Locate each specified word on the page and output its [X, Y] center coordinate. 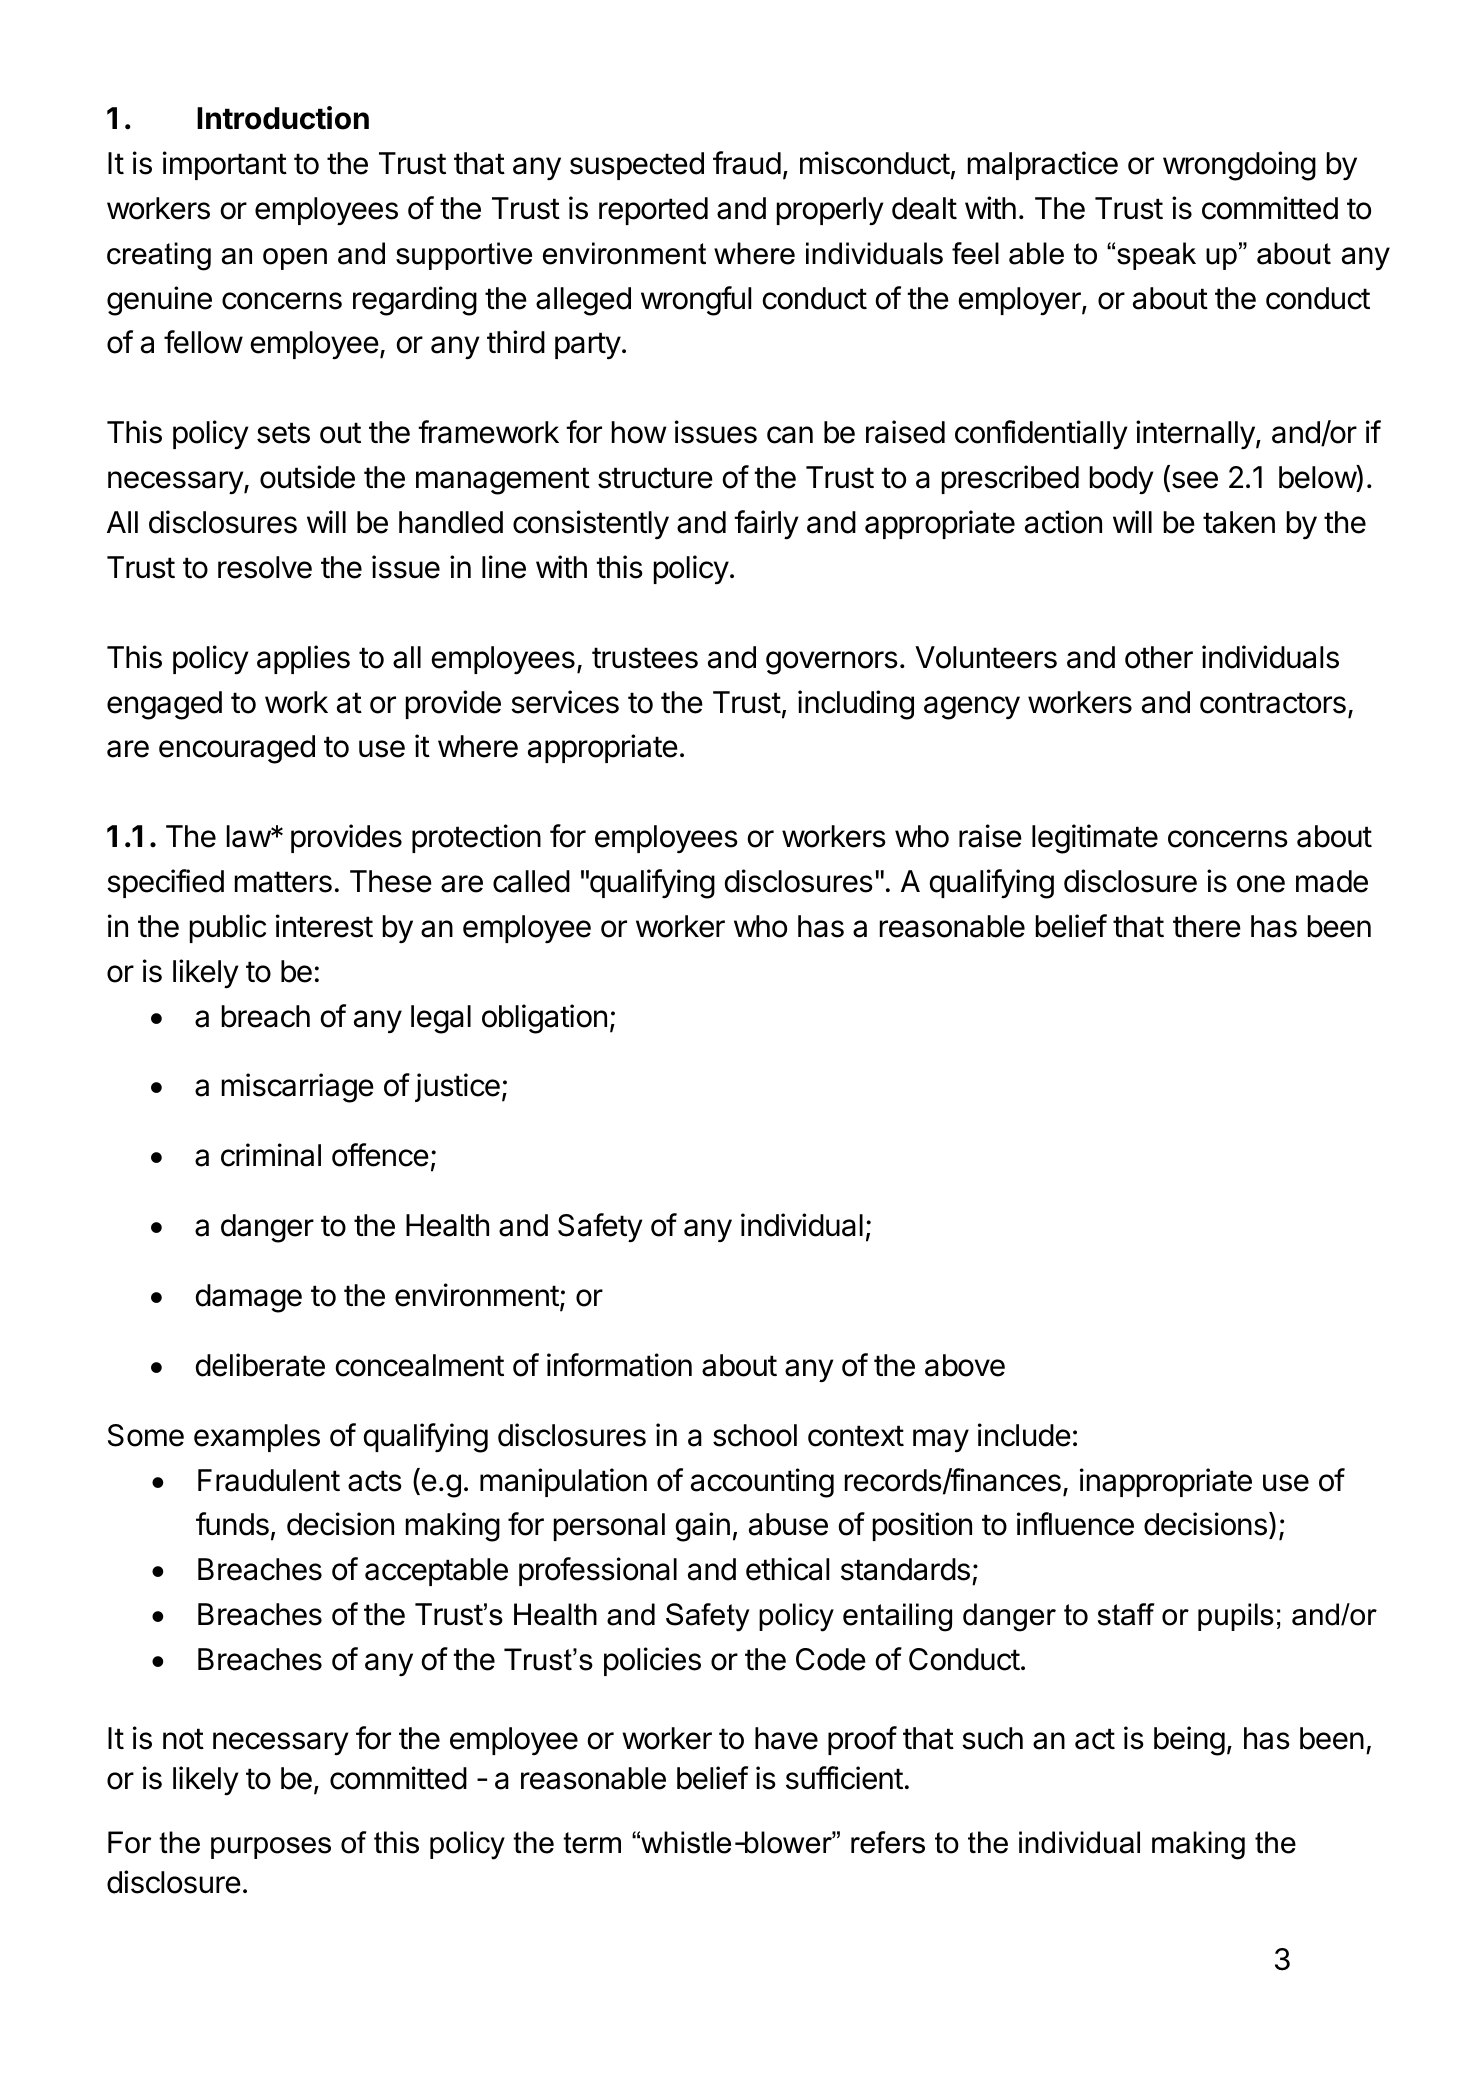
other [1159, 657]
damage [248, 1298]
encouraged [237, 749]
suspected [637, 166]
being [1189, 1741]
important [225, 165]
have [786, 1738]
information [619, 1365]
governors [832, 663]
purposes [271, 1848]
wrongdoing [1239, 166]
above [965, 1365]
